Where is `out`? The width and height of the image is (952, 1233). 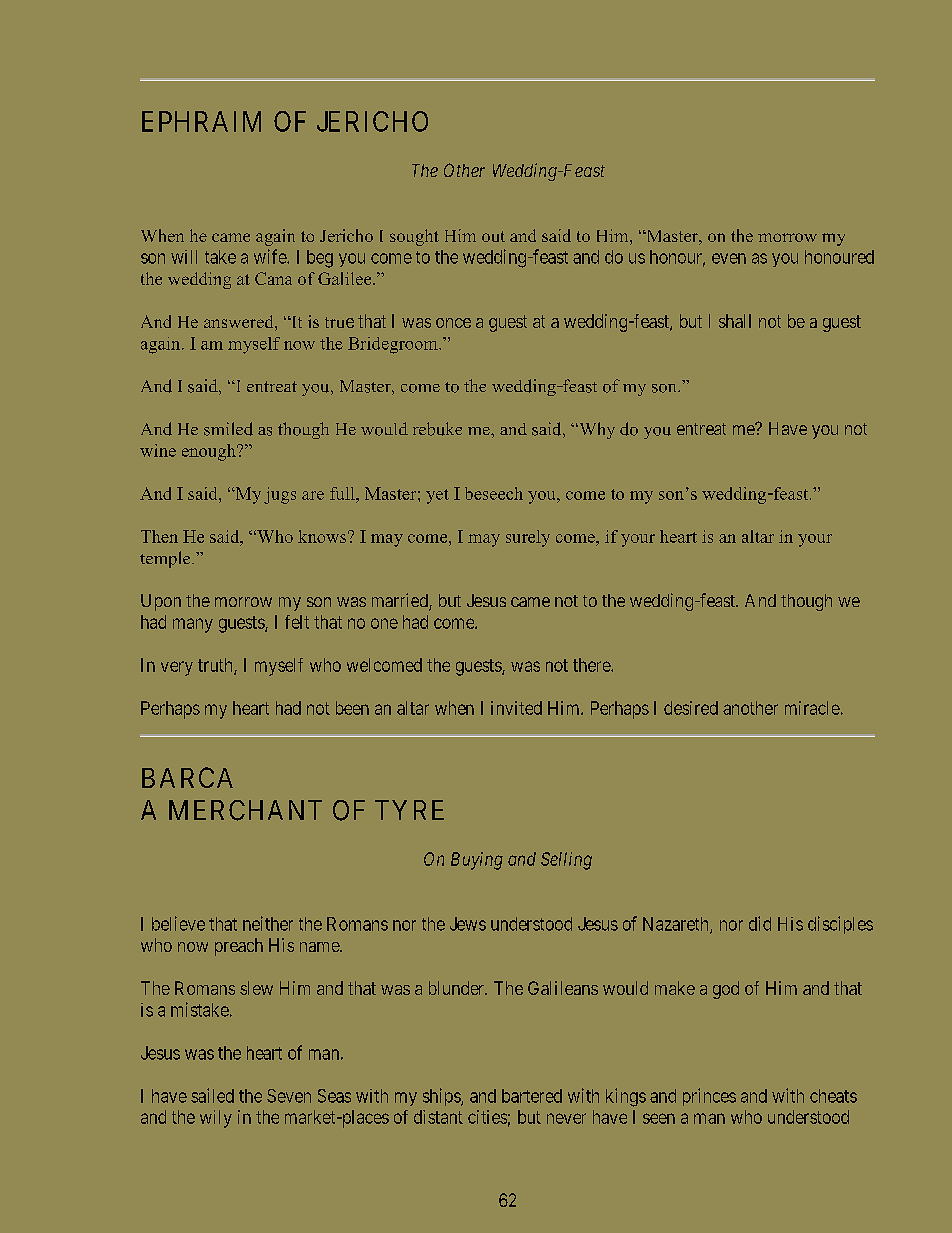 out is located at coordinates (493, 236).
